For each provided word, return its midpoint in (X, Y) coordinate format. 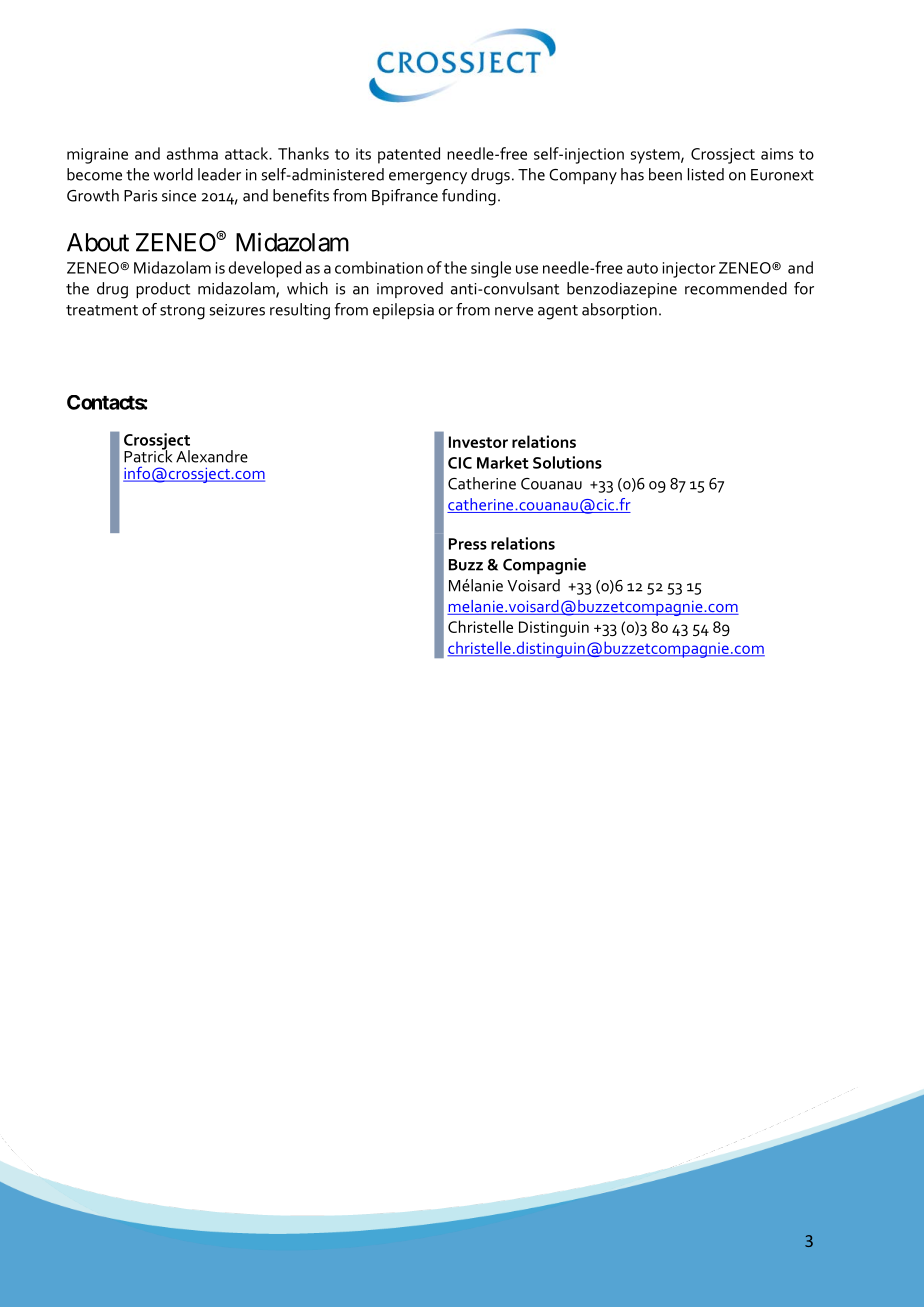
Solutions (567, 462)
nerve (514, 311)
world (173, 174)
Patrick (148, 455)
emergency (428, 178)
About (98, 242)
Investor (478, 442)
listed (706, 174)
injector (689, 270)
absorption (619, 311)
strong (182, 312)
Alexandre (212, 456)
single (491, 269)
